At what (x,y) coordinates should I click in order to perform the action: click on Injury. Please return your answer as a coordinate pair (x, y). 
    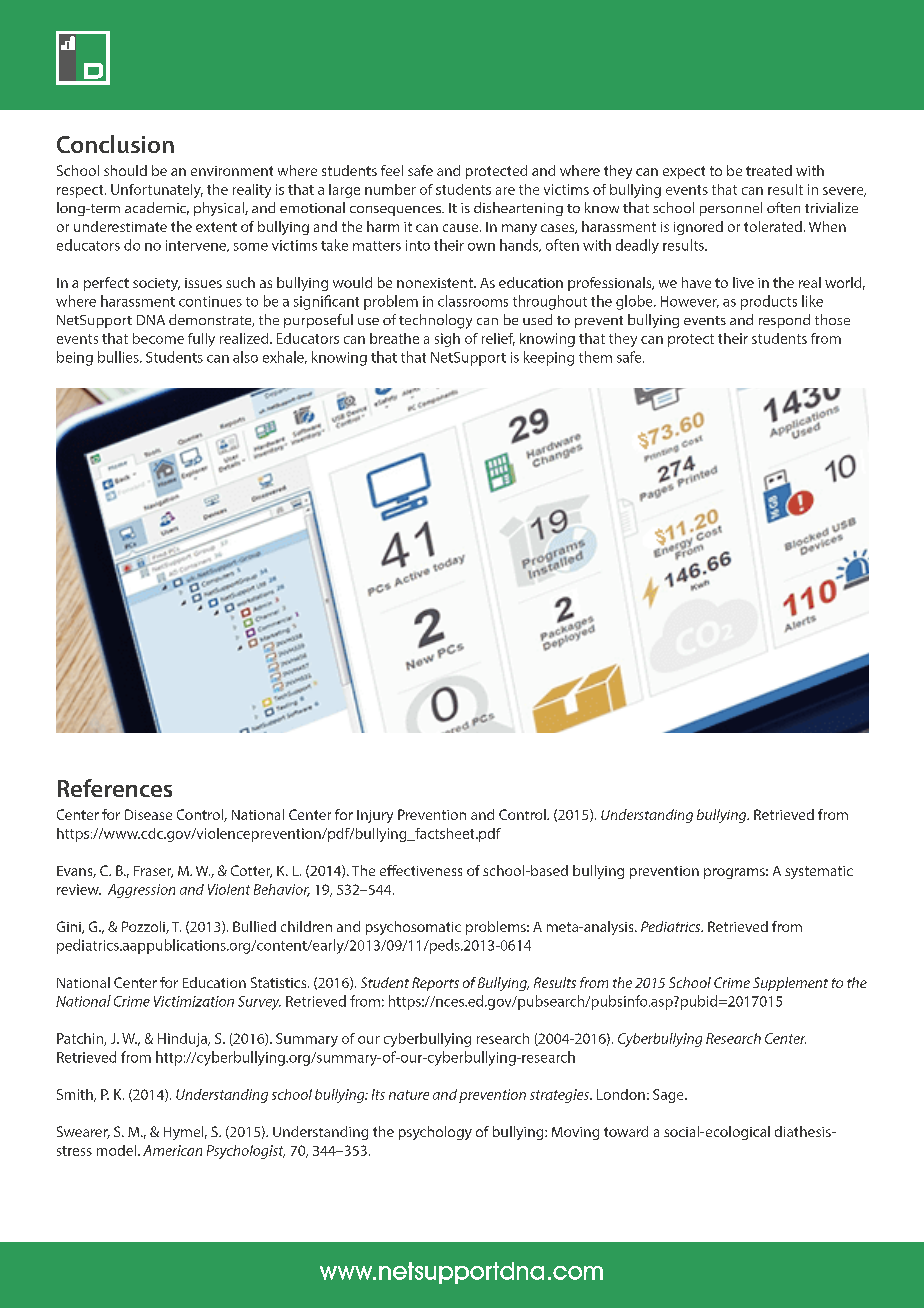
    Looking at the image, I should click on (375, 816).
